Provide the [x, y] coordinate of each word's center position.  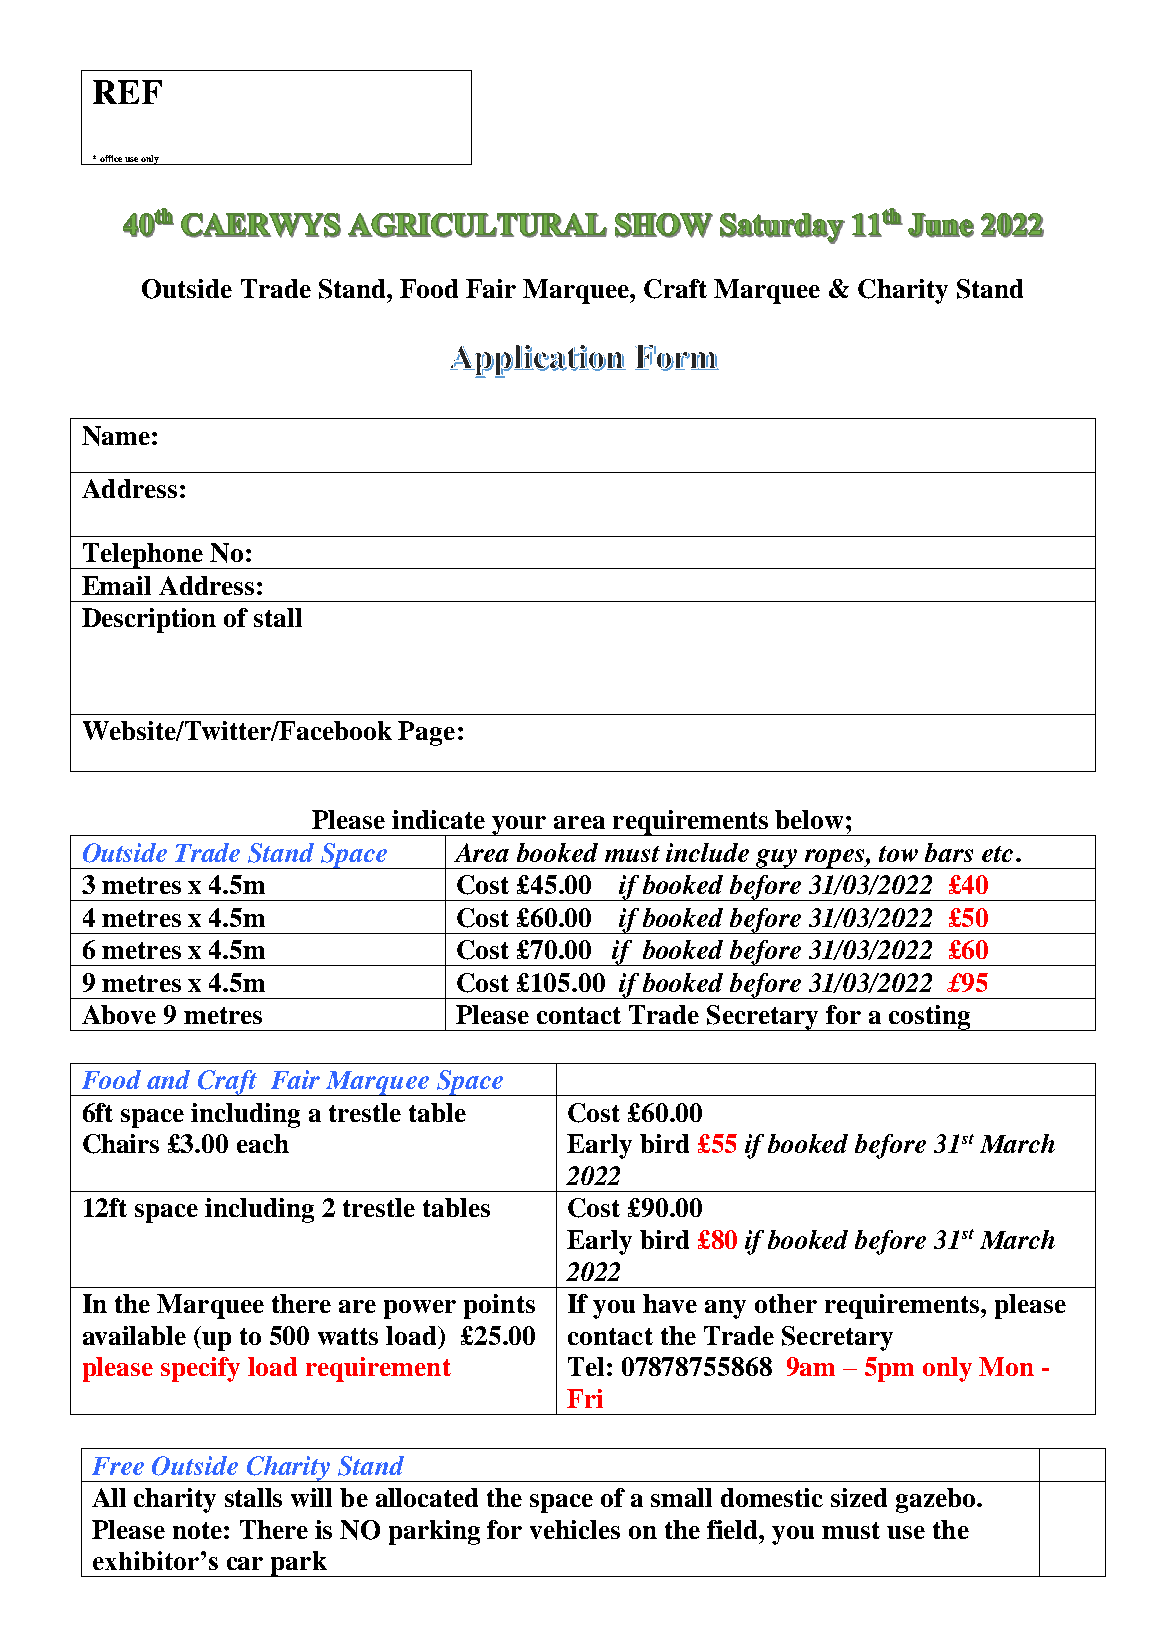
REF [127, 92]
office [111, 158]
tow [898, 854]
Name [116, 436]
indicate [438, 819]
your [519, 826]
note [197, 1530]
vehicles [575, 1529]
